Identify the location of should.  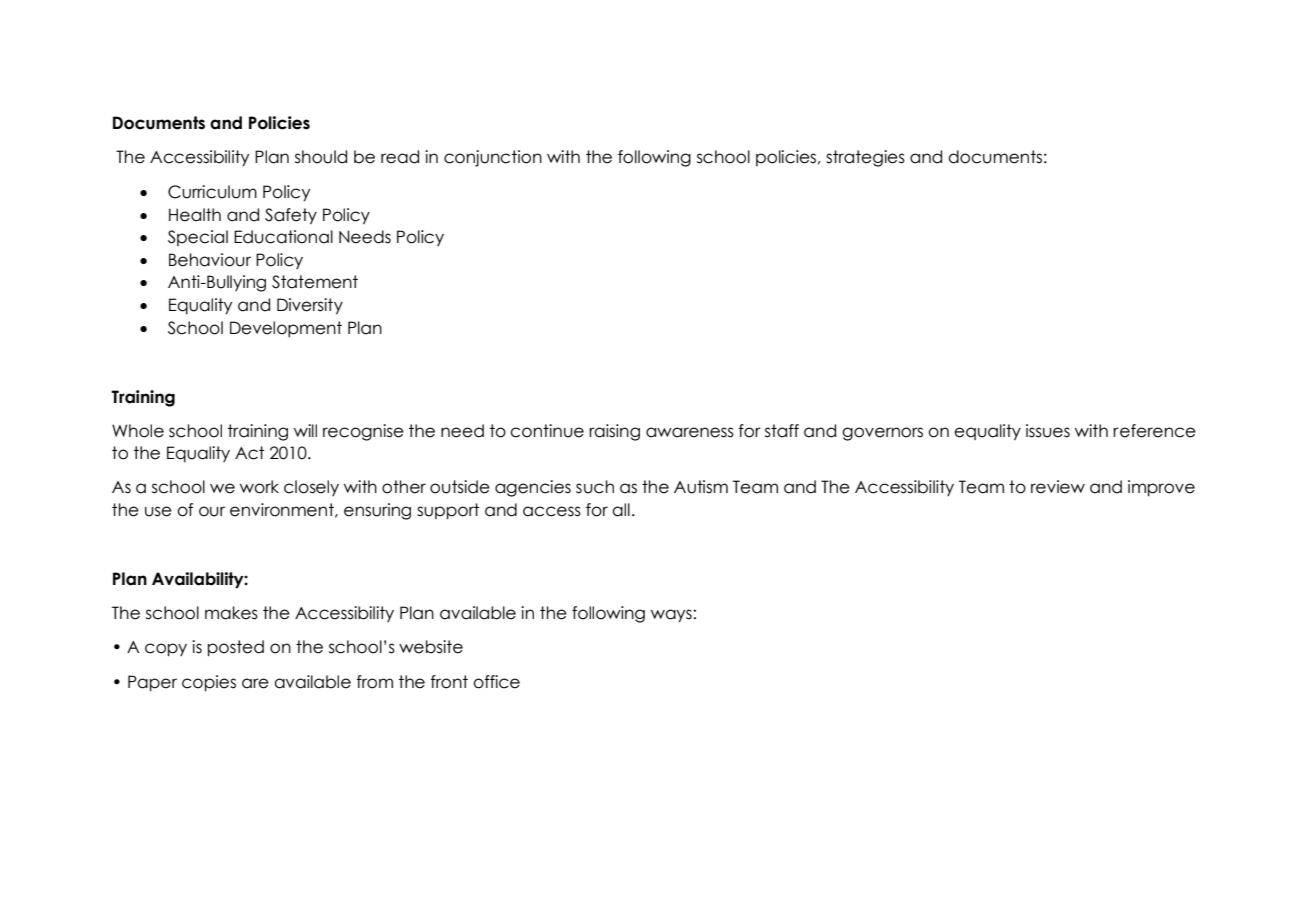
(321, 157).
